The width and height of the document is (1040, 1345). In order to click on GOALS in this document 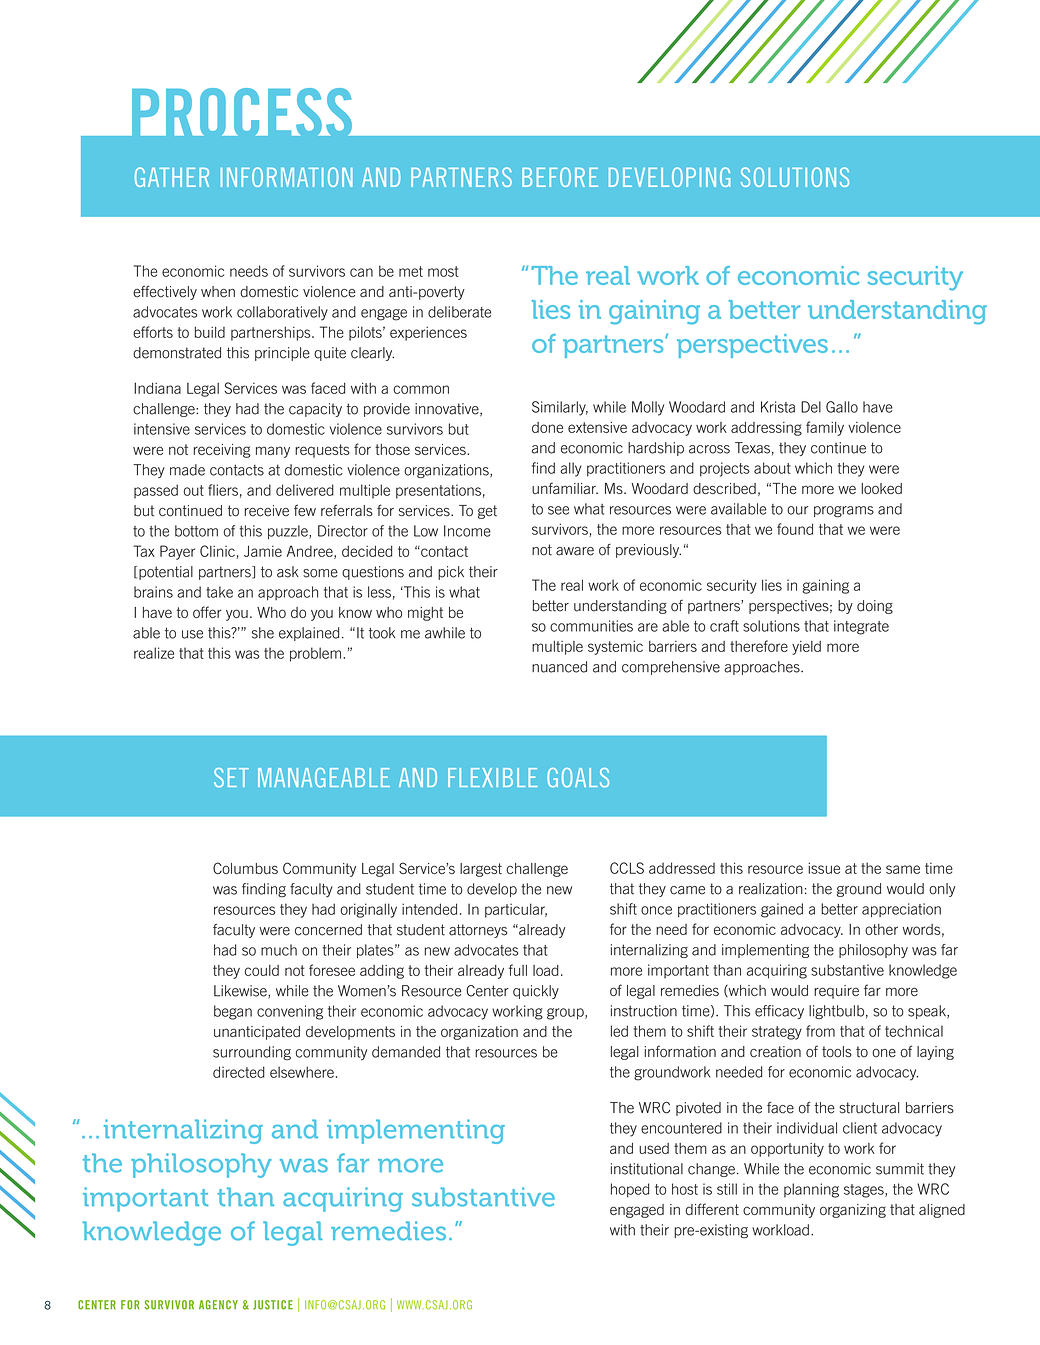, I will do `click(578, 778)`.
